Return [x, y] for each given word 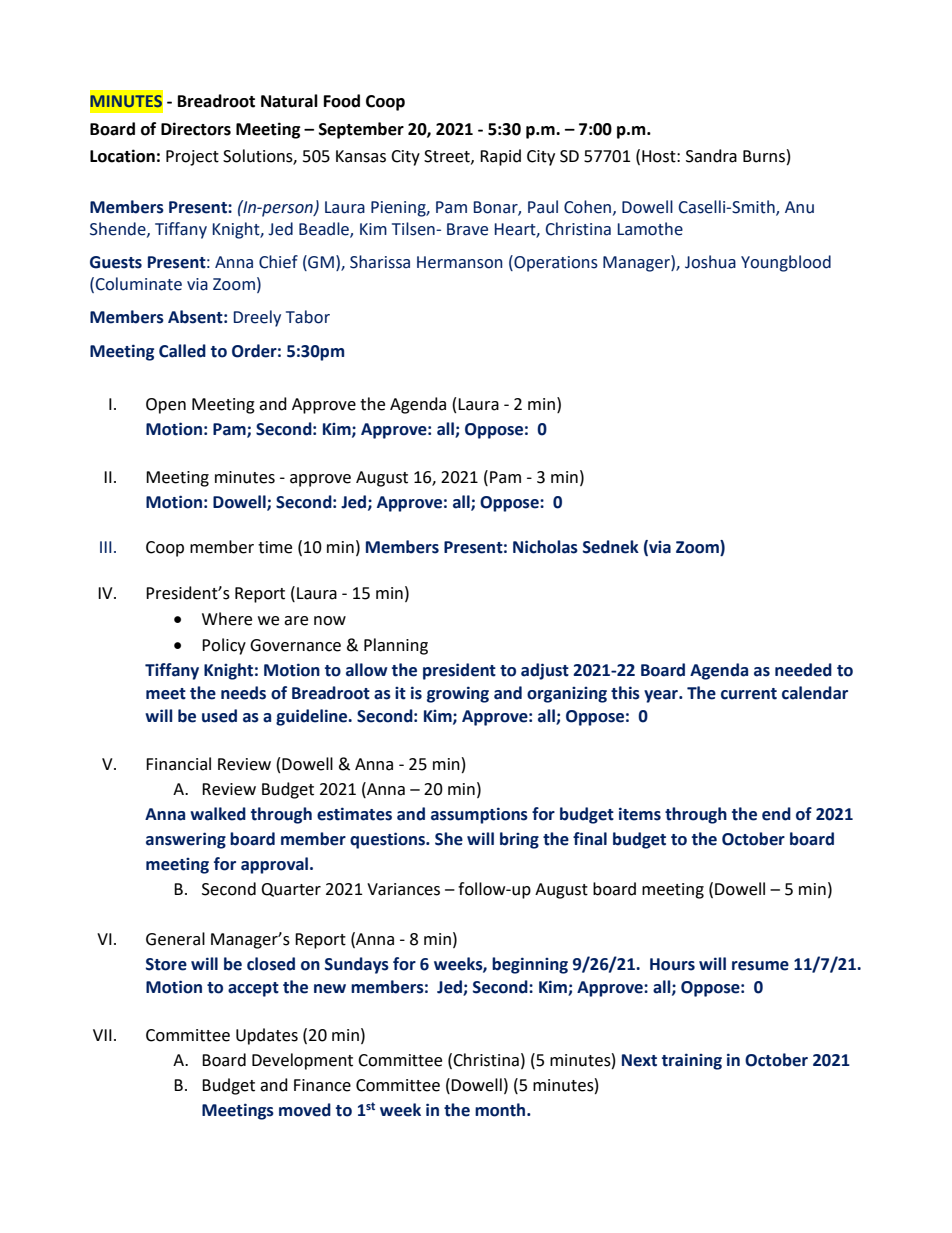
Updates [267, 1036]
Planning [396, 646]
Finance [322, 1085]
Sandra [711, 156]
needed [803, 670]
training [692, 1061]
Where [227, 619]
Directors [196, 129]
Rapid [500, 157]
